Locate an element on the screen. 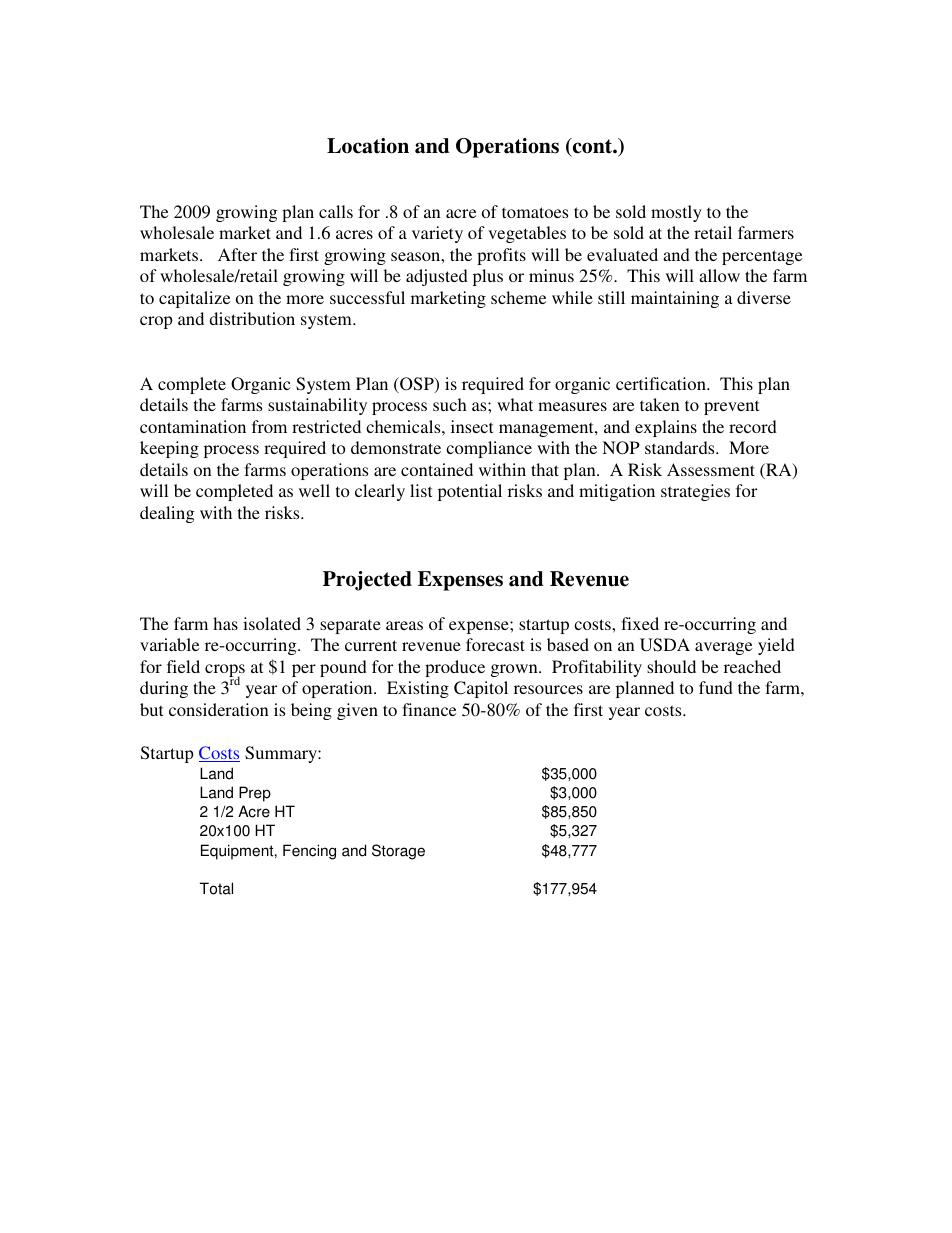 The width and height of the screenshot is (952, 1233). Total is located at coordinates (216, 888).
